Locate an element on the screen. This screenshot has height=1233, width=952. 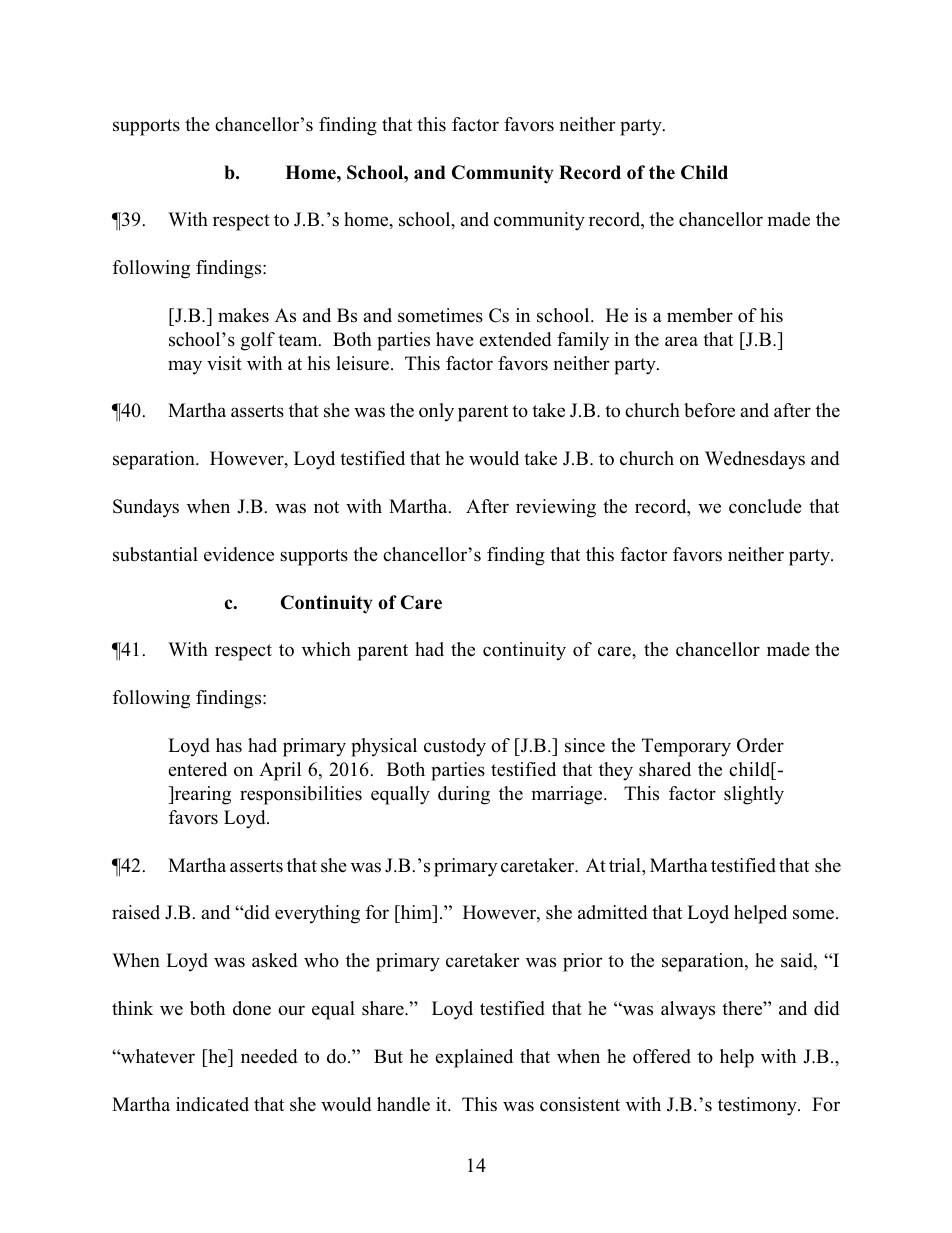
offered is located at coordinates (662, 1056).
